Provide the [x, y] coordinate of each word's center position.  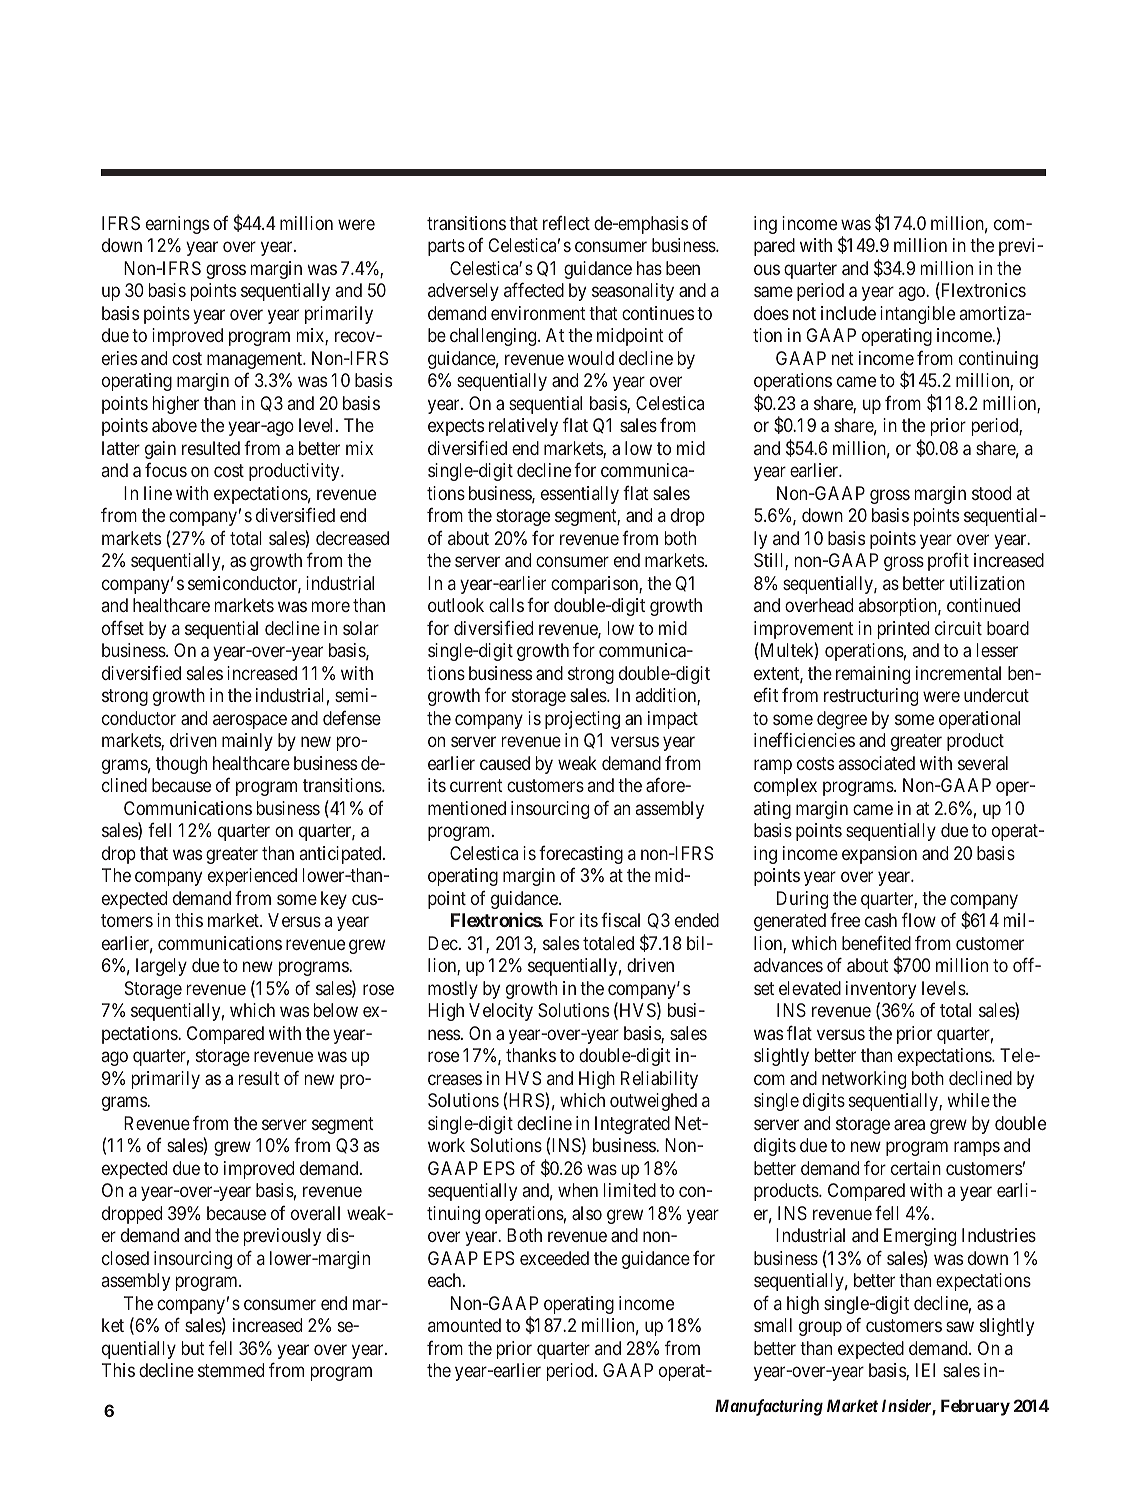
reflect [566, 222]
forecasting [581, 854]
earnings [177, 225]
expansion [879, 855]
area [909, 1124]
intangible [917, 315]
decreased [352, 538]
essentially [580, 495]
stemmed [231, 1370]
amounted [464, 1325]
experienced [252, 877]
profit [948, 561]
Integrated [632, 1125]
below [336, 1010]
